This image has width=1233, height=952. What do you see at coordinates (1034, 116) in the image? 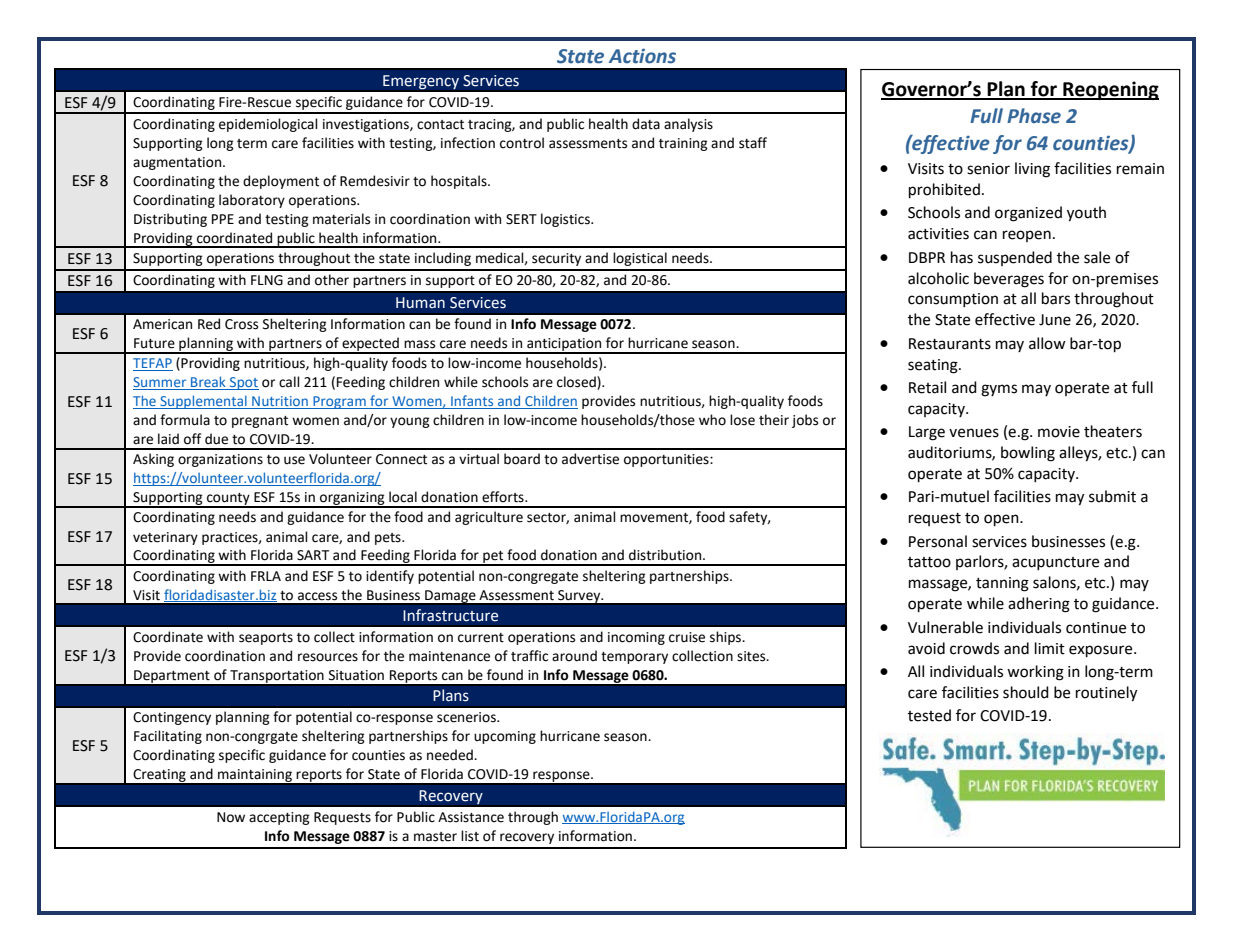
I see `Phase` at bounding box center [1034, 116].
